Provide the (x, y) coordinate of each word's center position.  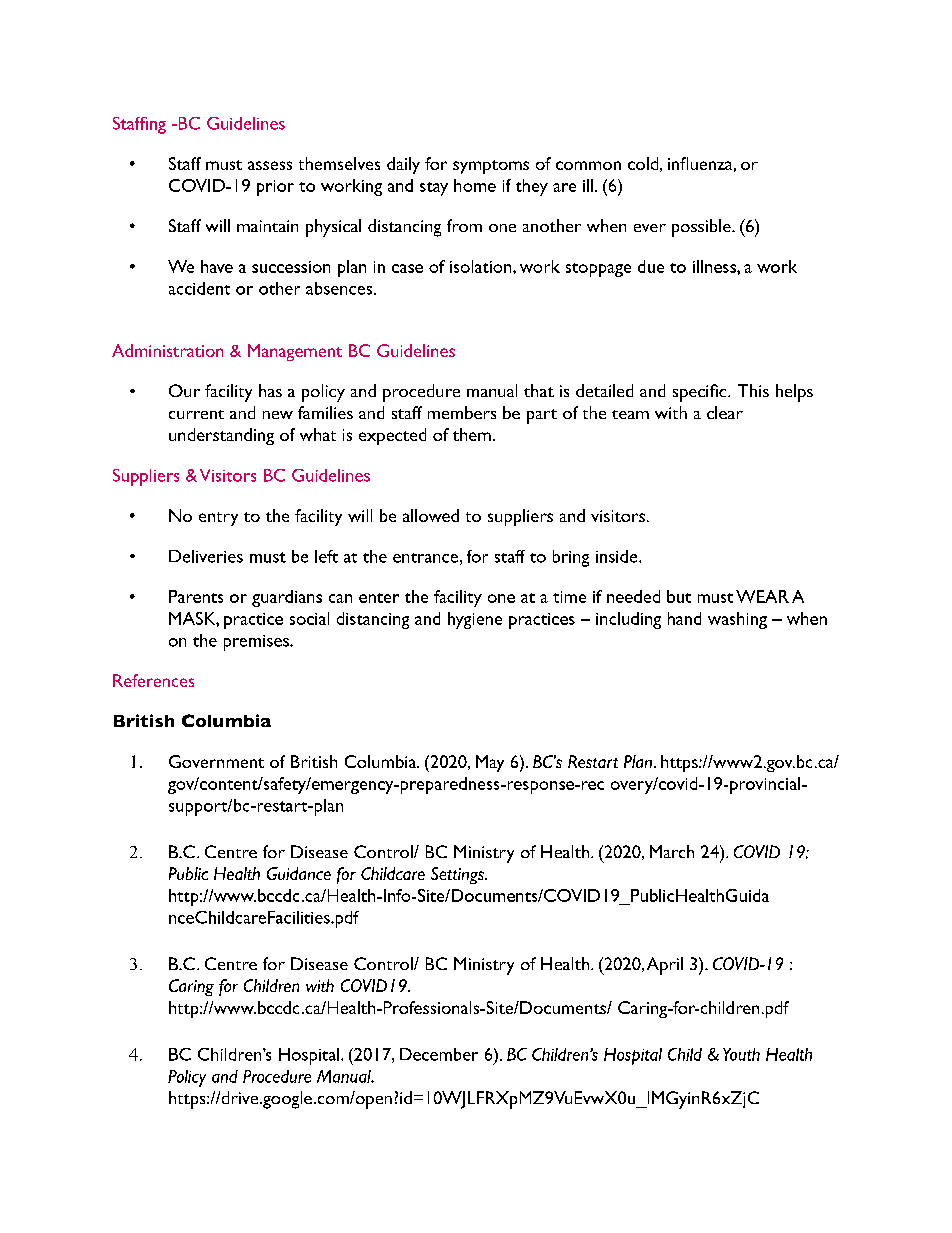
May (490, 763)
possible (702, 228)
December (439, 1054)
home (475, 185)
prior (275, 188)
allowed (431, 515)
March (672, 851)
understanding (221, 436)
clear (725, 412)
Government (216, 761)
